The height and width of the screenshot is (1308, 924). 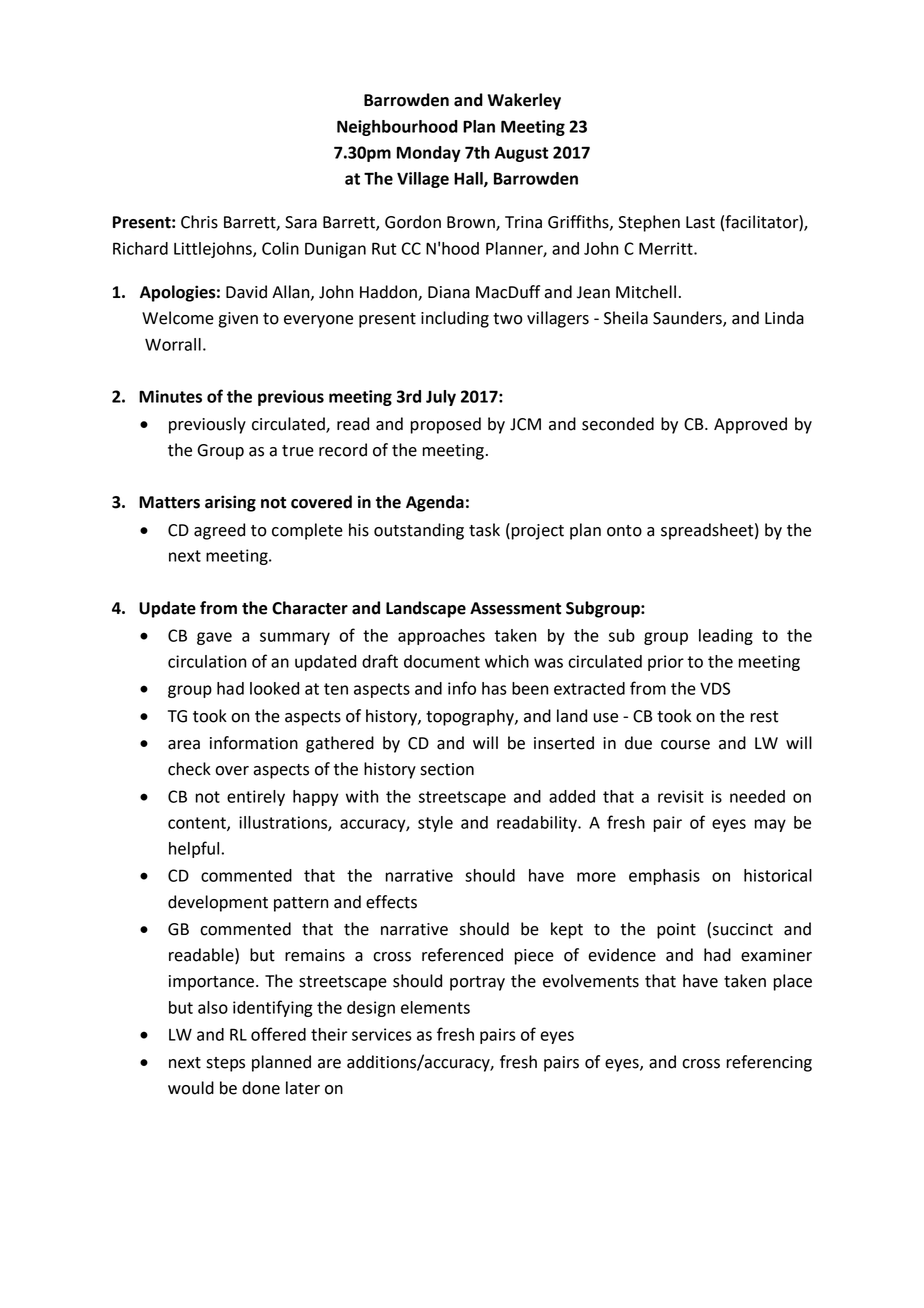 What do you see at coordinates (189, 769) in the screenshot?
I see `check` at bounding box center [189, 769].
